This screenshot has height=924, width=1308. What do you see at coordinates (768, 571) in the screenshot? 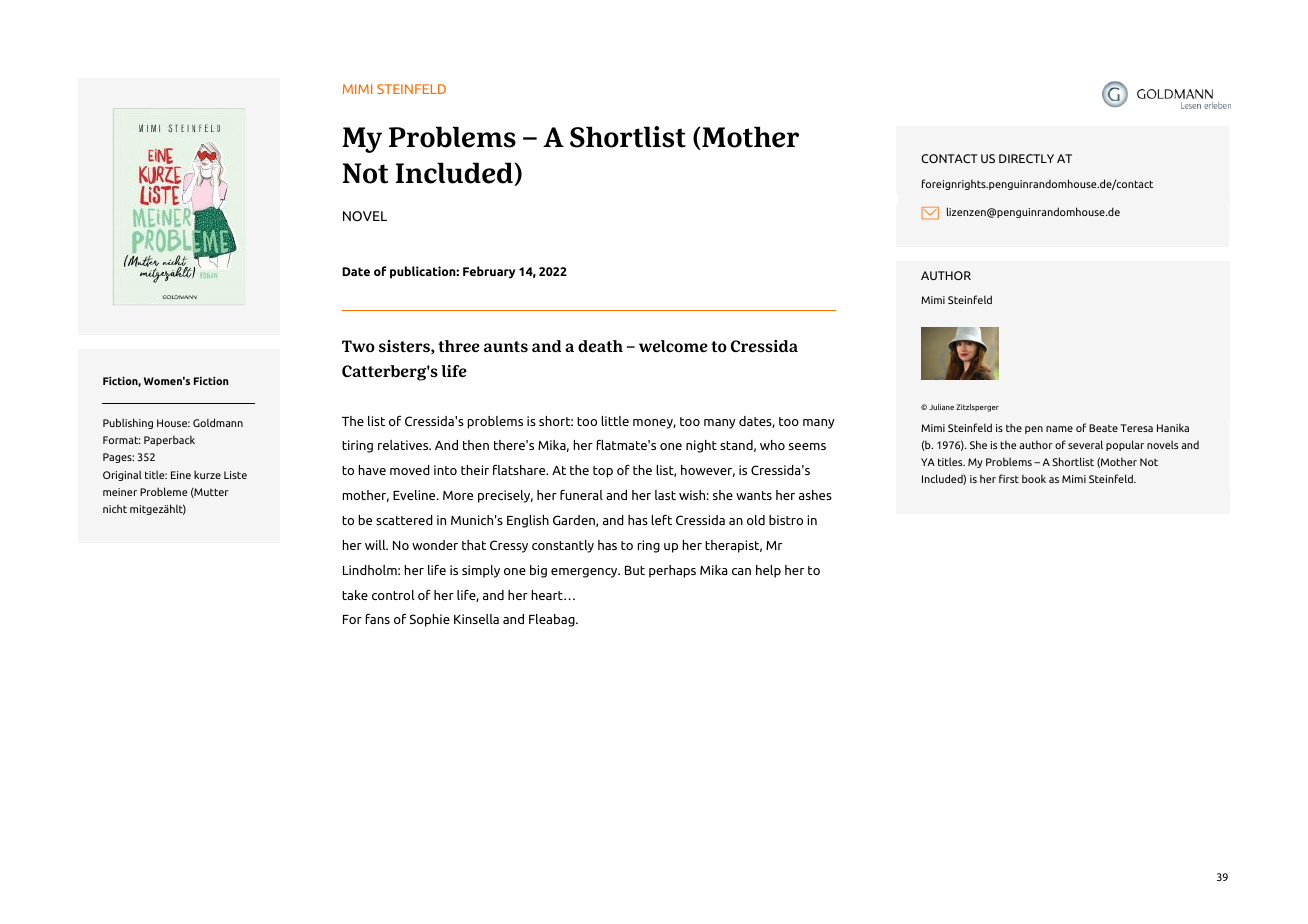
I see `help` at bounding box center [768, 571].
